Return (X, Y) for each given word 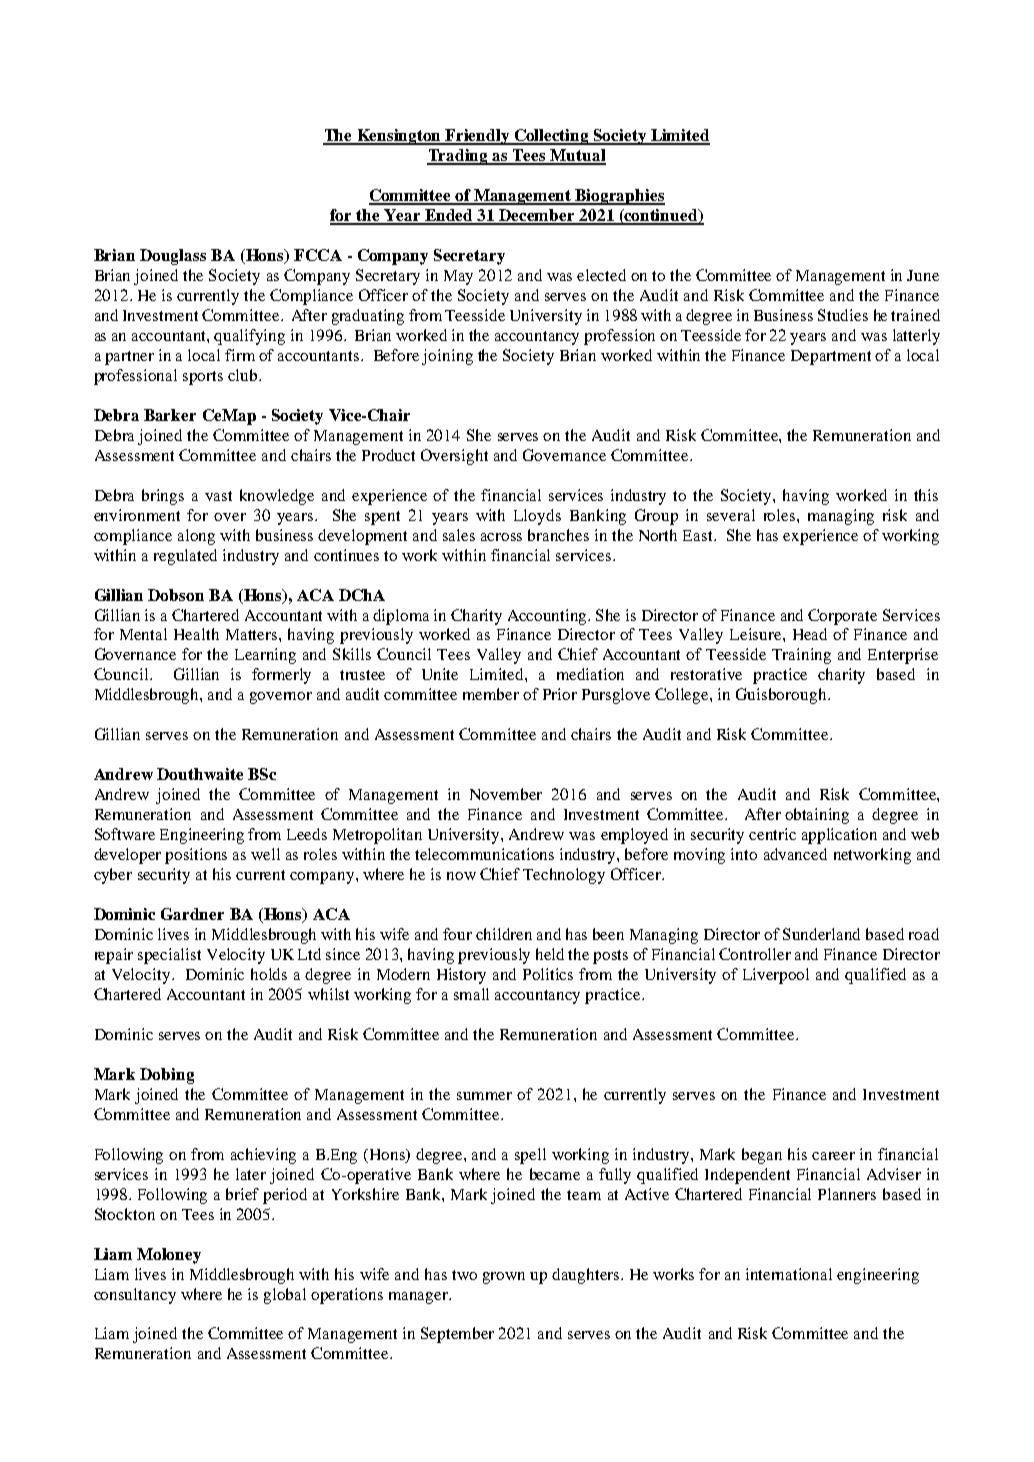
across (501, 537)
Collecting (552, 137)
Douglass (173, 257)
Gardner (192, 914)
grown (504, 1278)
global (285, 1296)
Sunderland (821, 934)
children (504, 934)
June (923, 275)
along (196, 537)
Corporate (842, 617)
